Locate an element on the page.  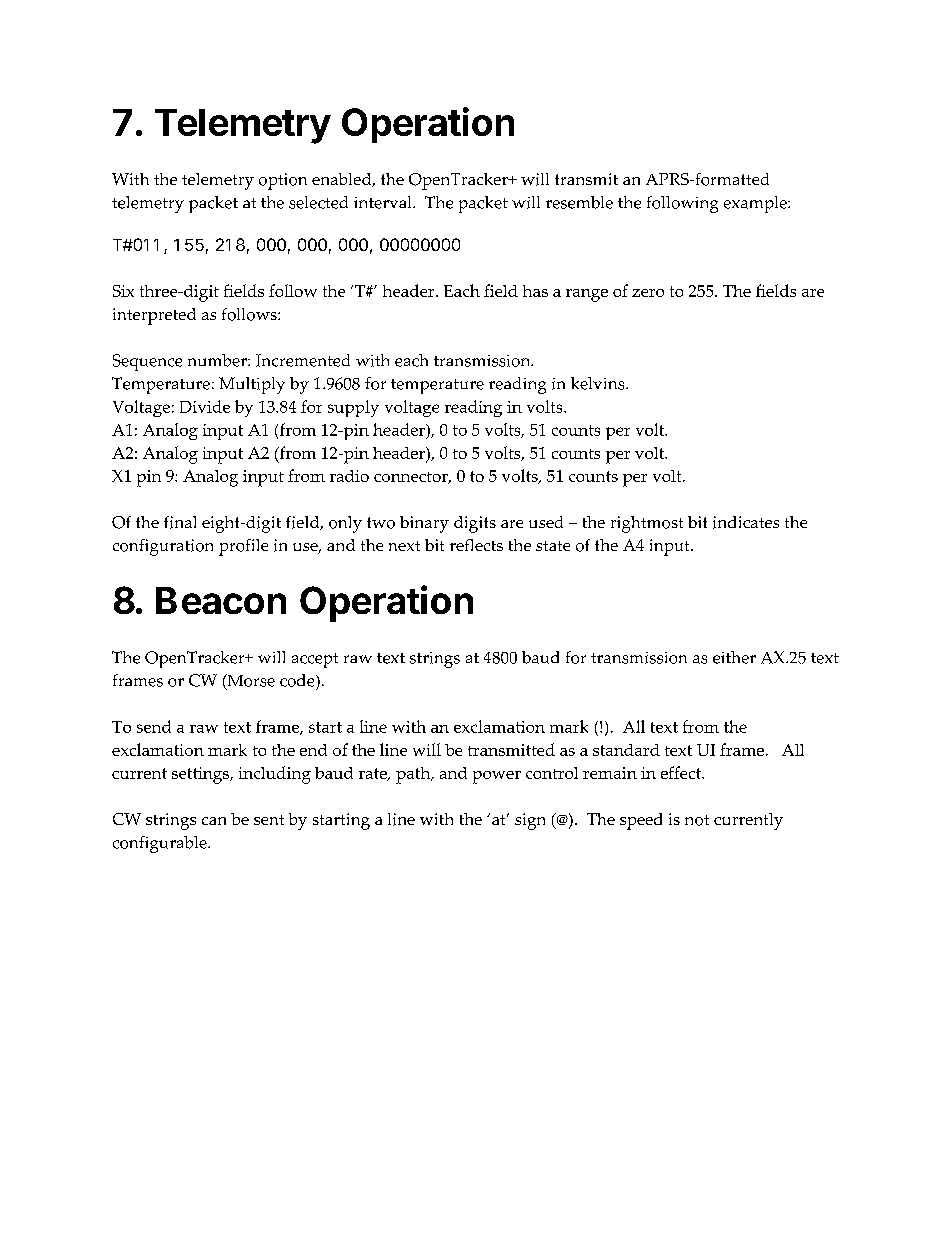
option is located at coordinates (283, 181).
